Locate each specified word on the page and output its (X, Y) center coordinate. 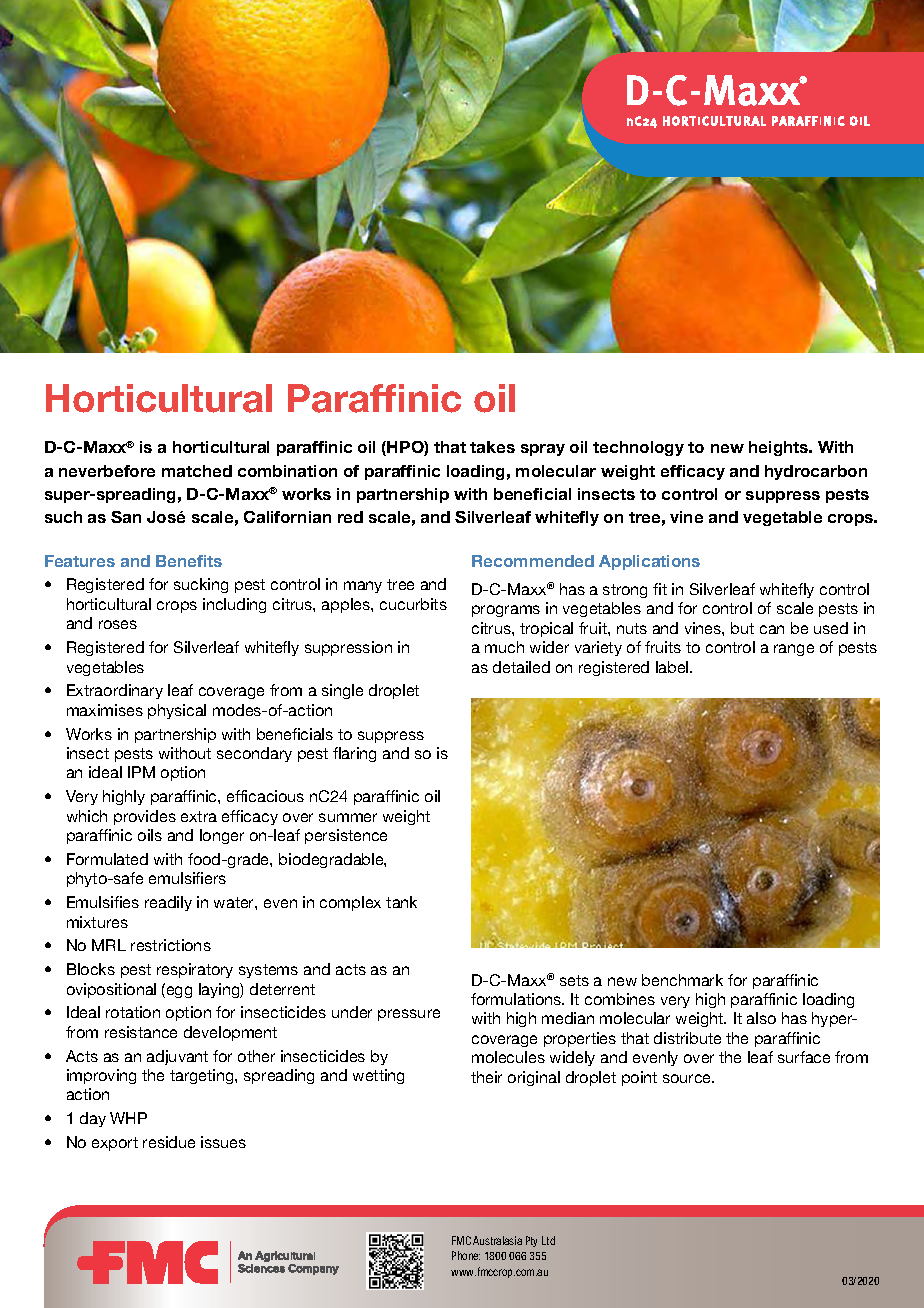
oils (150, 835)
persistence (346, 836)
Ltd (548, 1240)
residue (169, 1142)
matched (197, 471)
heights (780, 448)
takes (492, 447)
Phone (466, 1255)
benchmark (682, 980)
